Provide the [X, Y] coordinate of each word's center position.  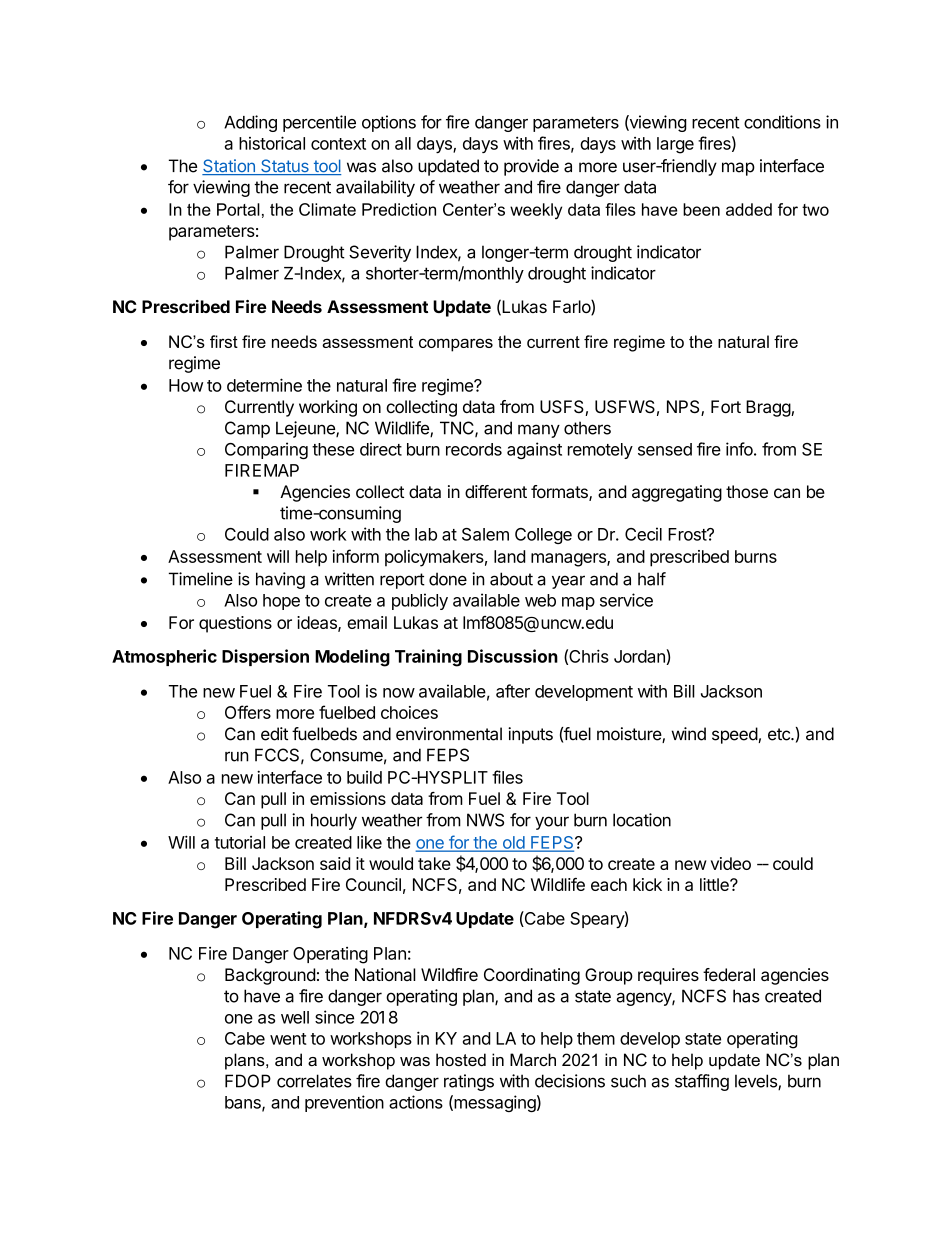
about [511, 579]
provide [531, 167]
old [513, 843]
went [288, 1039]
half [652, 579]
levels [757, 1082]
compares [456, 345]
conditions [782, 122]
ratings [469, 1082]
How [186, 385]
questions [235, 624]
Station [229, 167]
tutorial [240, 842]
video [731, 863]
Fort [726, 406]
